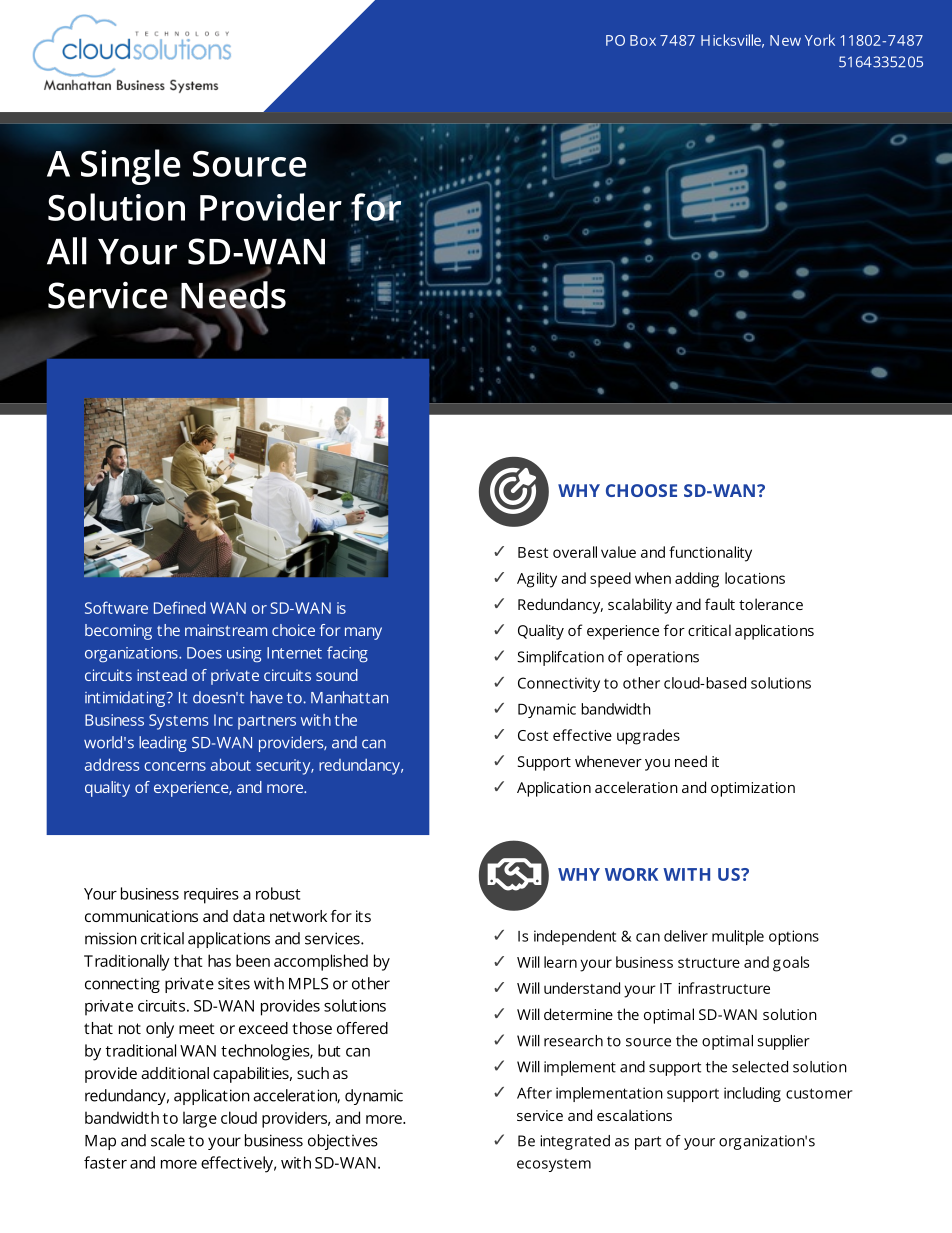  Describe the element at coordinates (785, 40) in the screenshot. I see `New` at that location.
